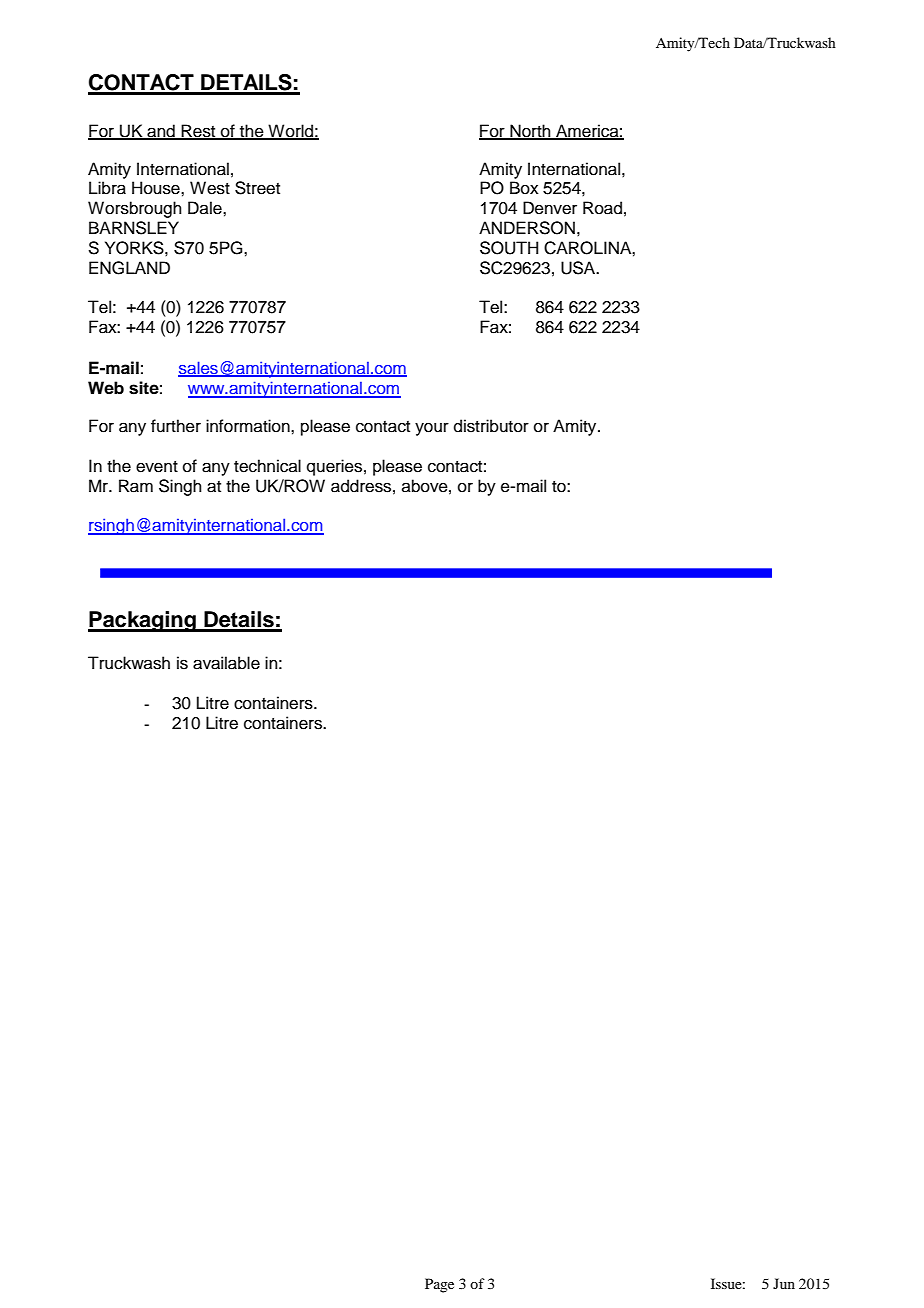 The height and width of the screenshot is (1308, 924). What do you see at coordinates (491, 426) in the screenshot?
I see `distributor` at bounding box center [491, 426].
